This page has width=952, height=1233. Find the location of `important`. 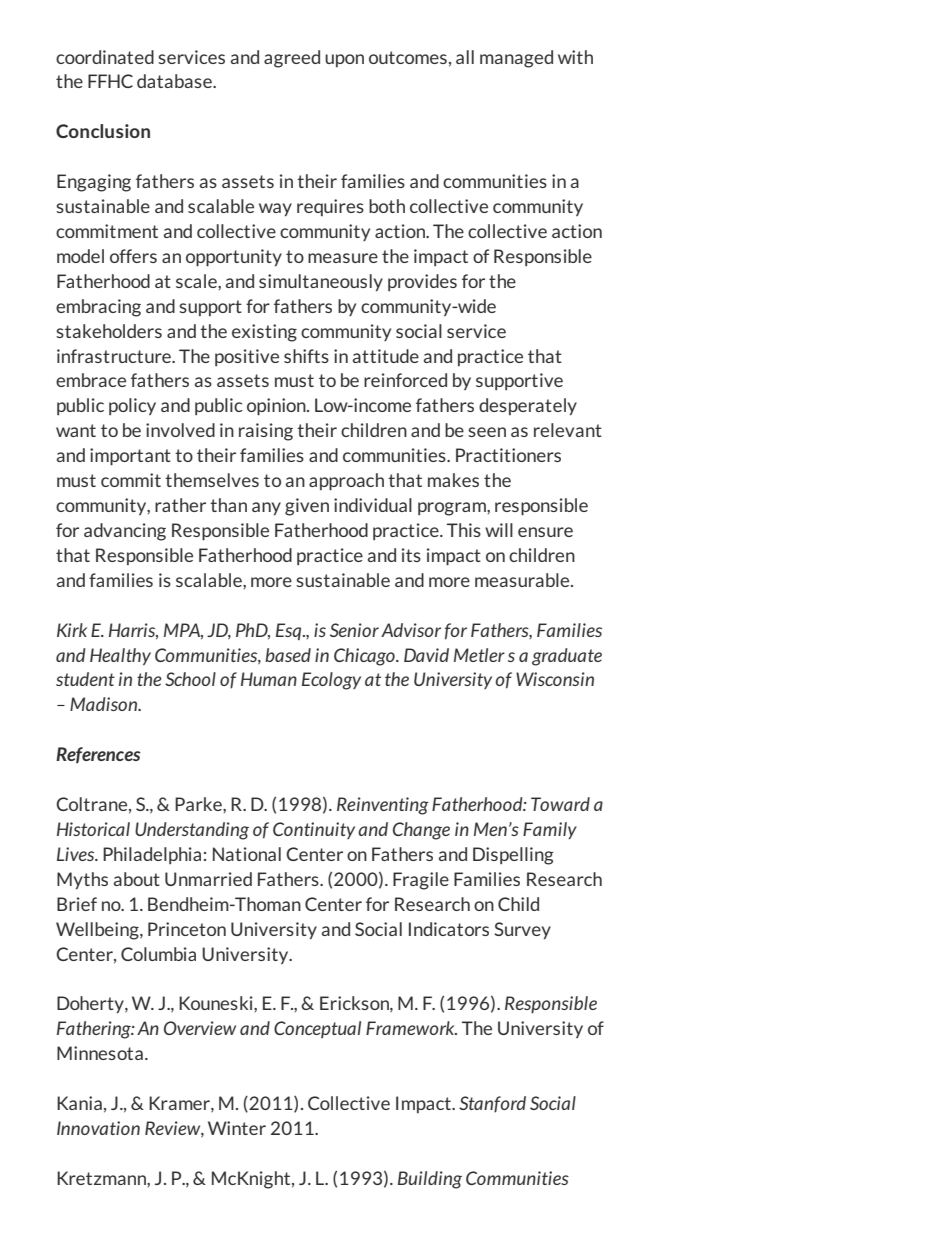

important is located at coordinates (130, 456).
